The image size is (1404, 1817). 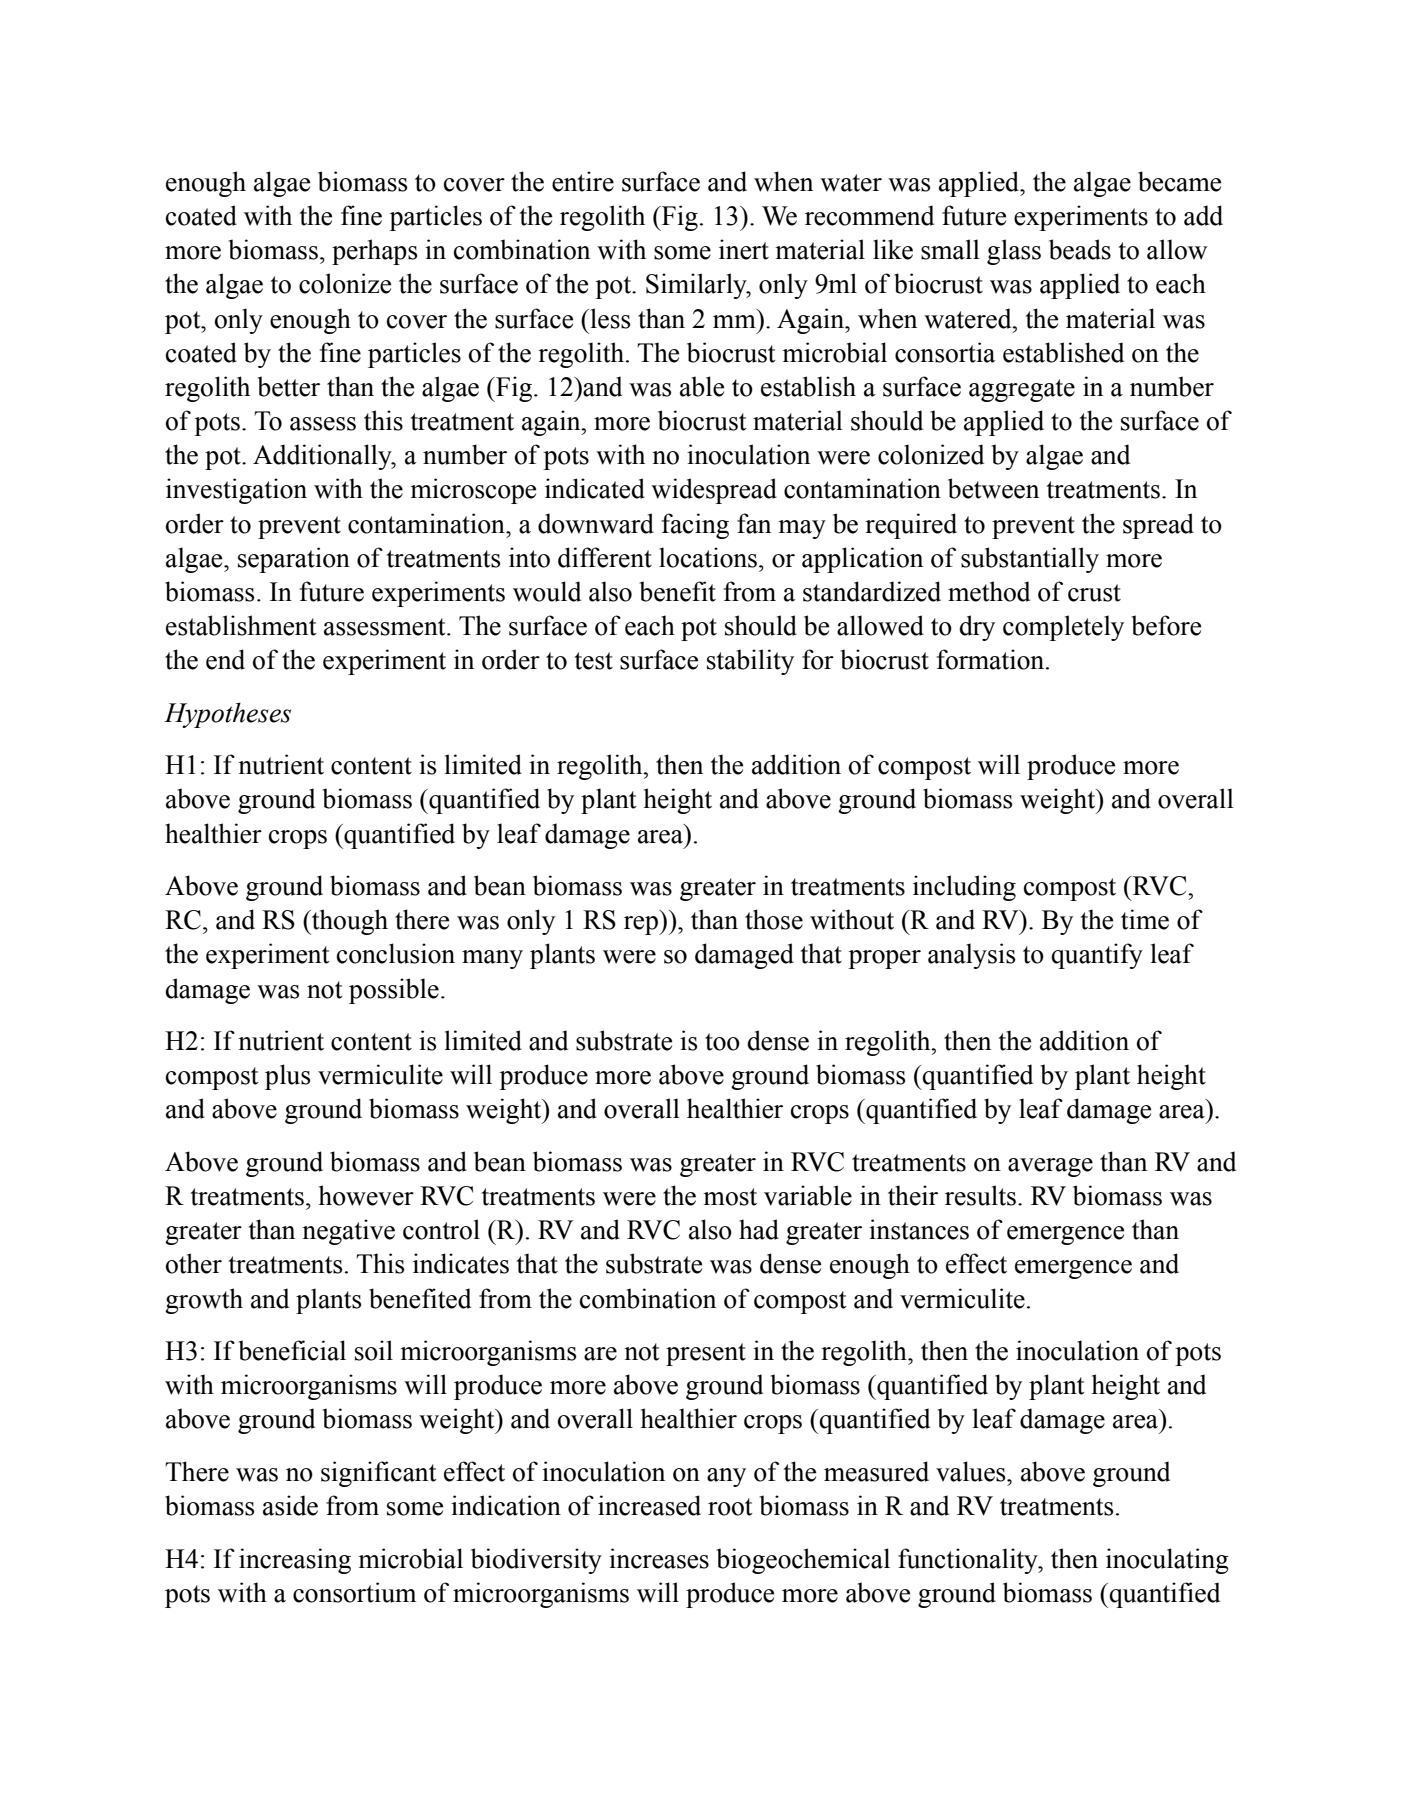 I want to click on stability, so click(x=750, y=662).
